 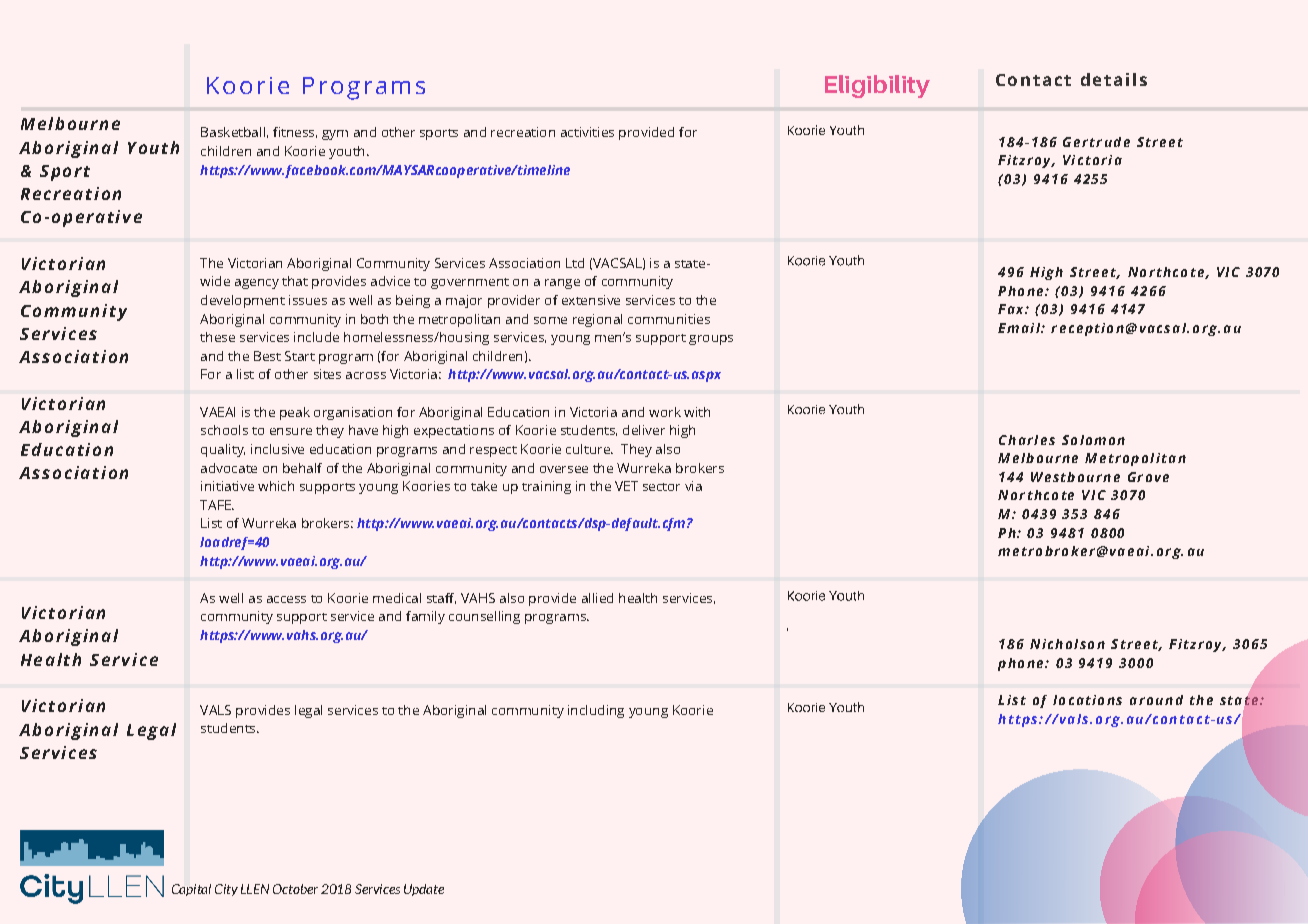 I want to click on gym, so click(x=335, y=135).
